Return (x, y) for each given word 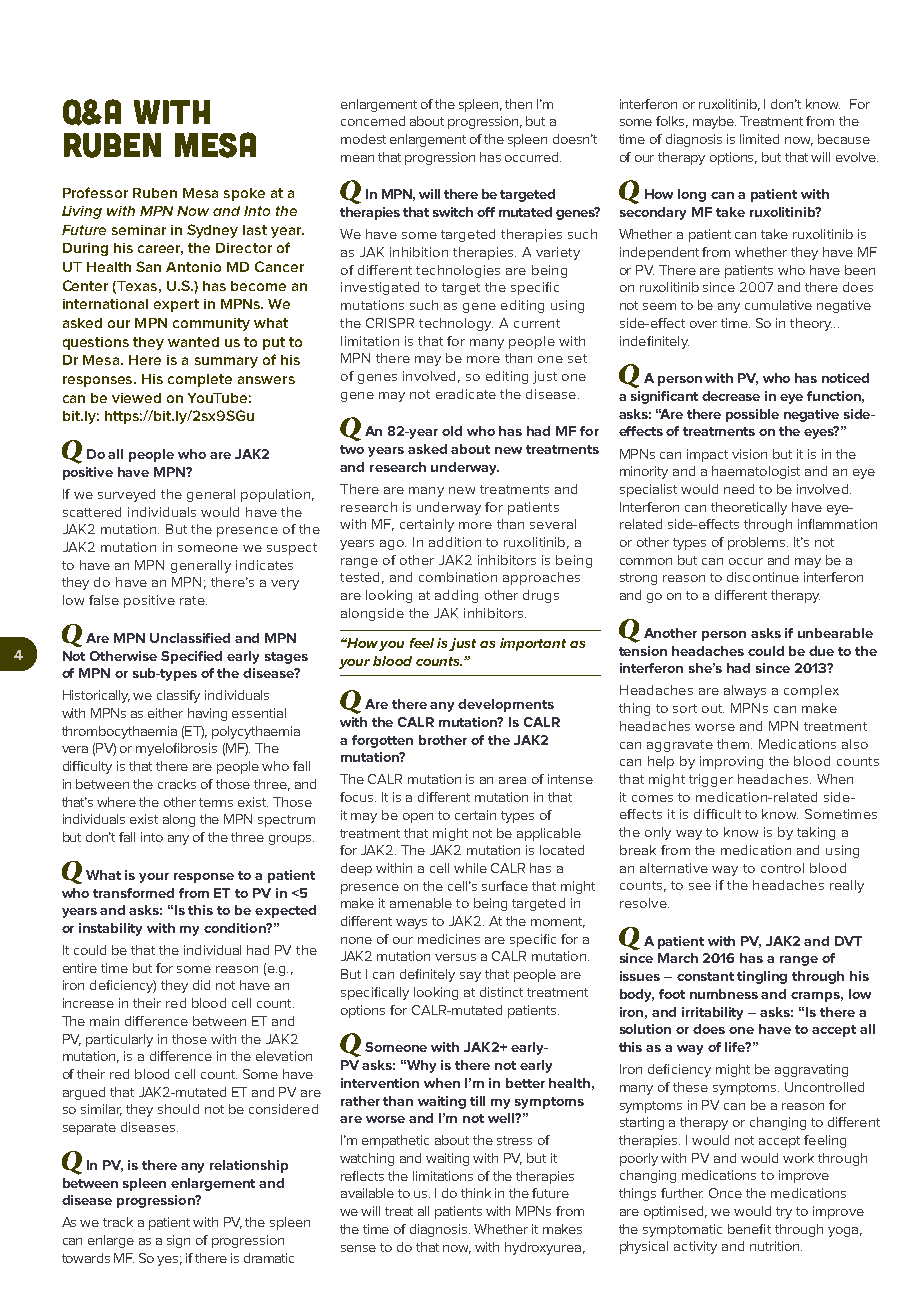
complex (811, 691)
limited (759, 139)
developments (506, 705)
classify (178, 696)
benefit (749, 1229)
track (118, 1222)
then (518, 104)
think (476, 1193)
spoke (244, 194)
